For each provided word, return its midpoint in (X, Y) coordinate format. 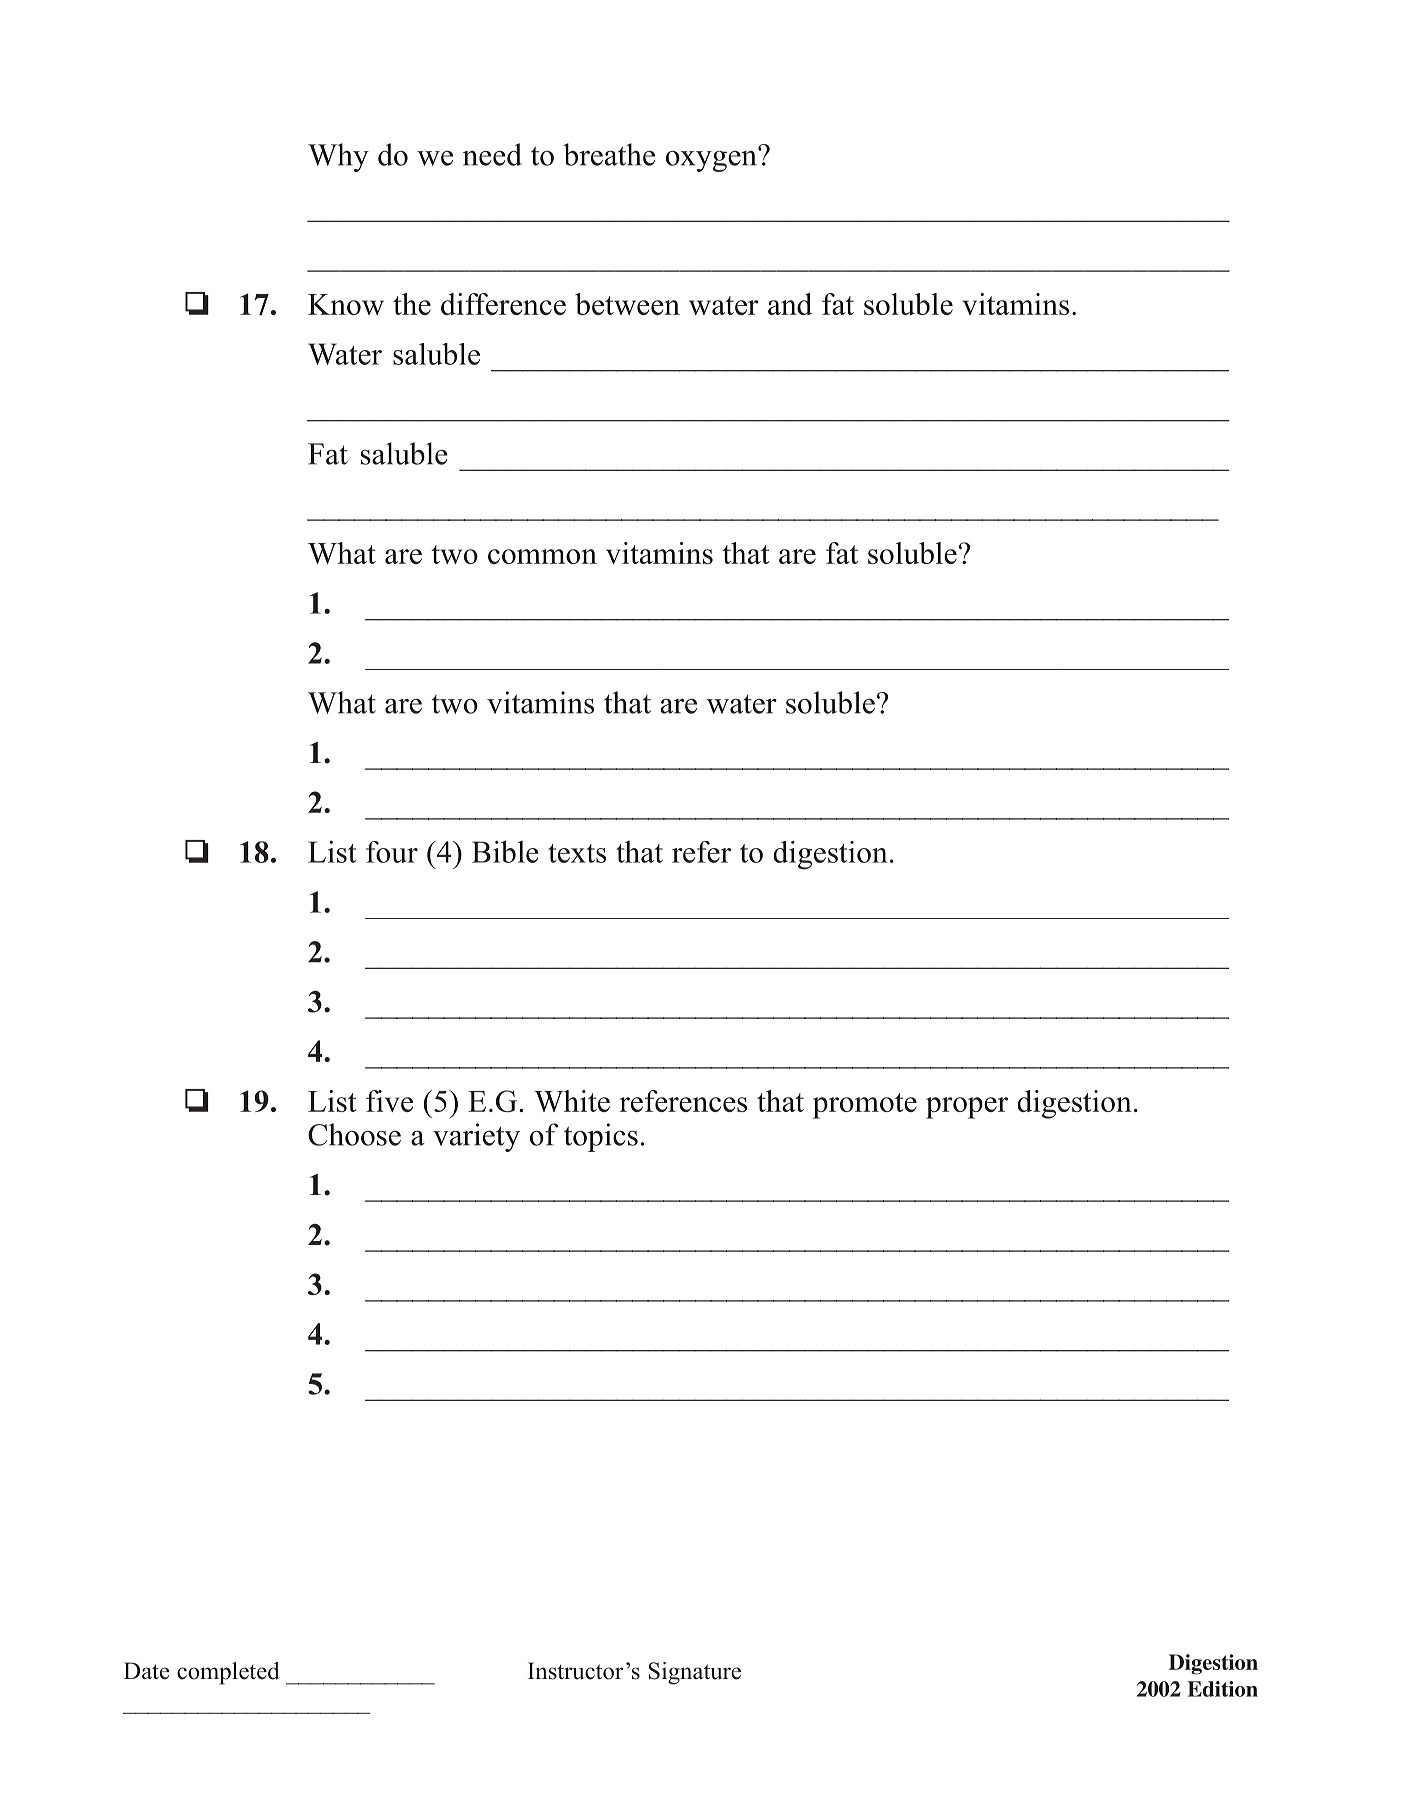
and (790, 304)
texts (577, 853)
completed (228, 1673)
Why (338, 157)
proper (967, 1108)
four (392, 852)
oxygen (712, 160)
